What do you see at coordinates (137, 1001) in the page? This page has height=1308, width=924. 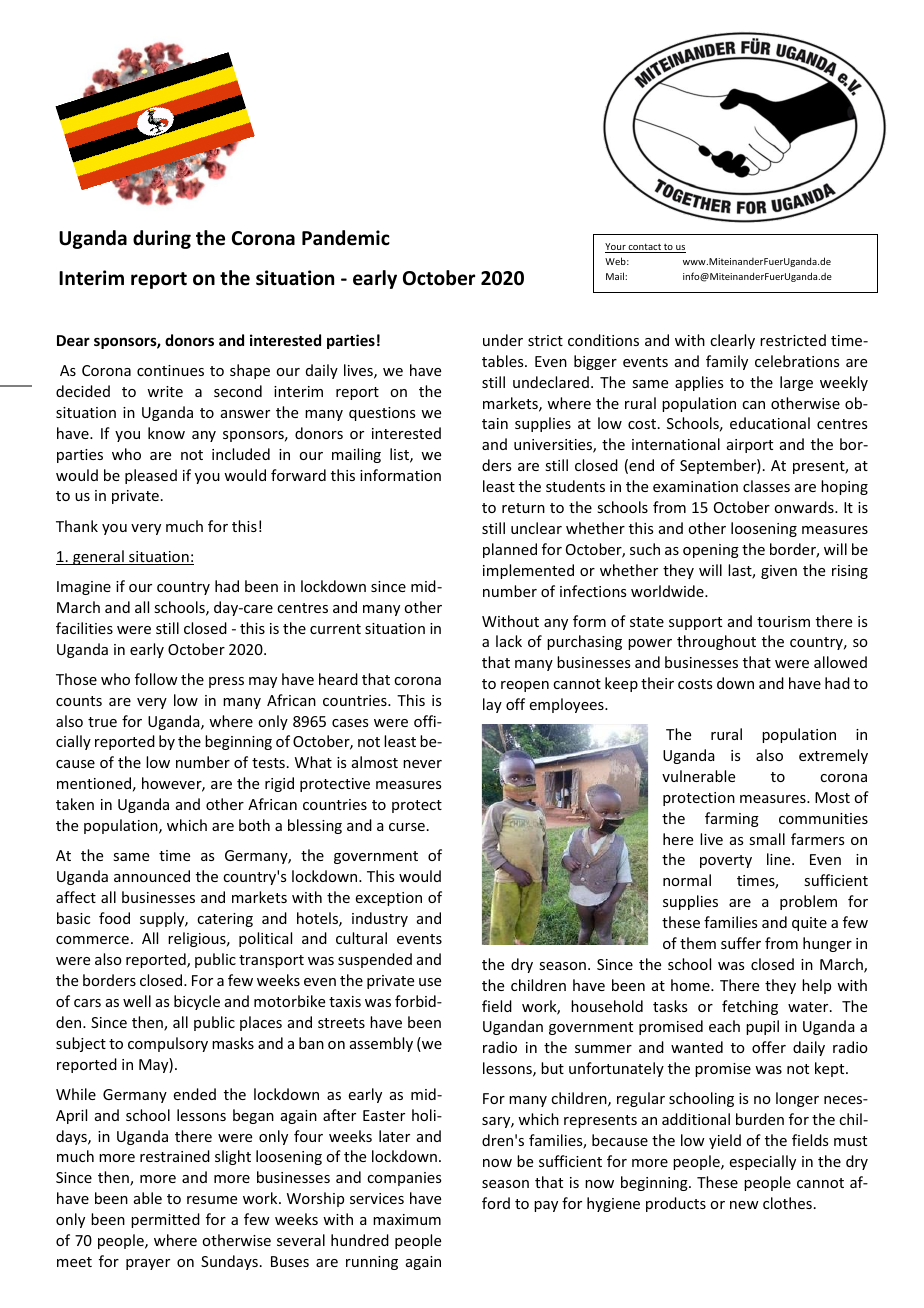 I see `well` at bounding box center [137, 1001].
